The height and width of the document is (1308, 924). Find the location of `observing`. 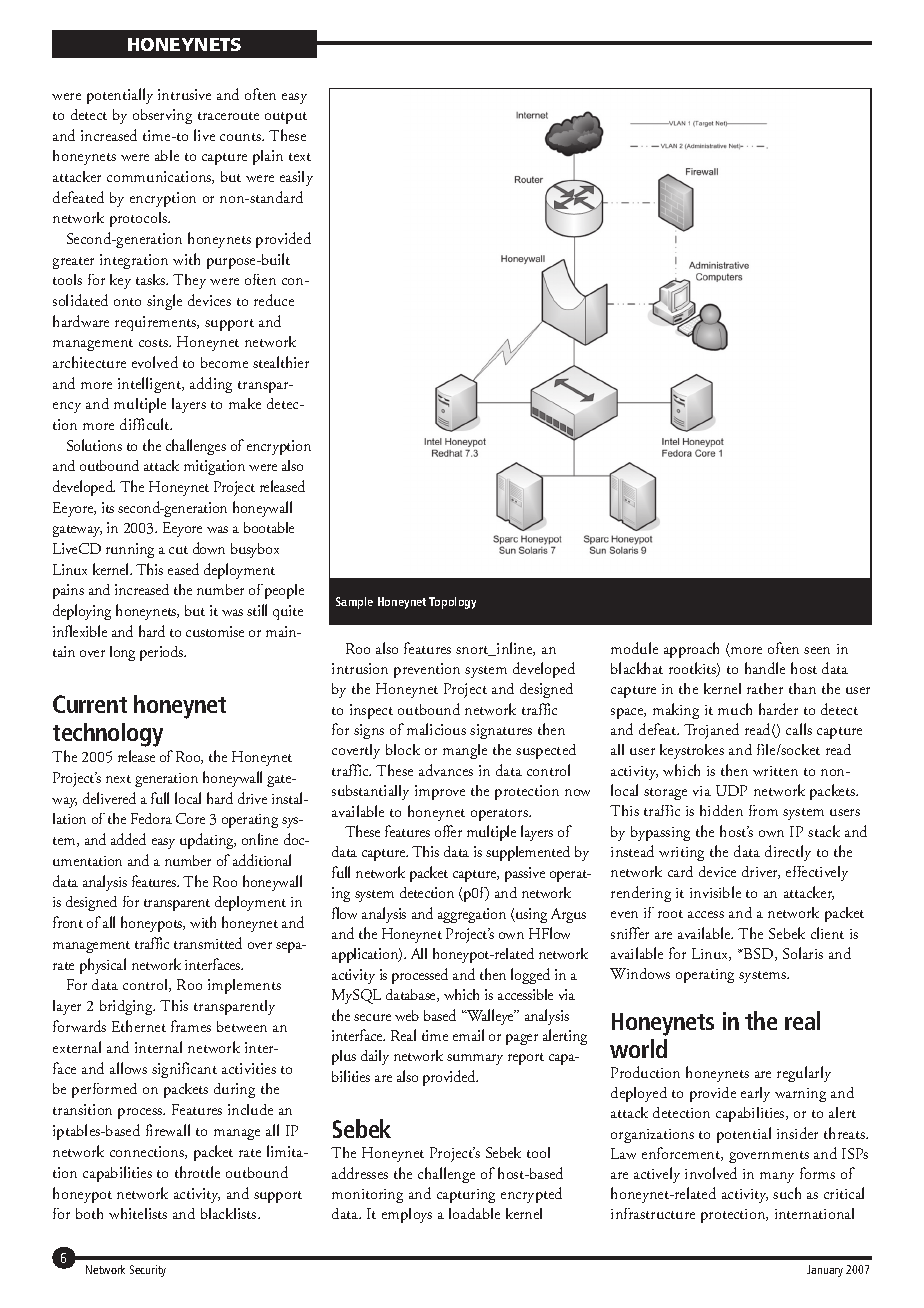

observing is located at coordinates (162, 116).
